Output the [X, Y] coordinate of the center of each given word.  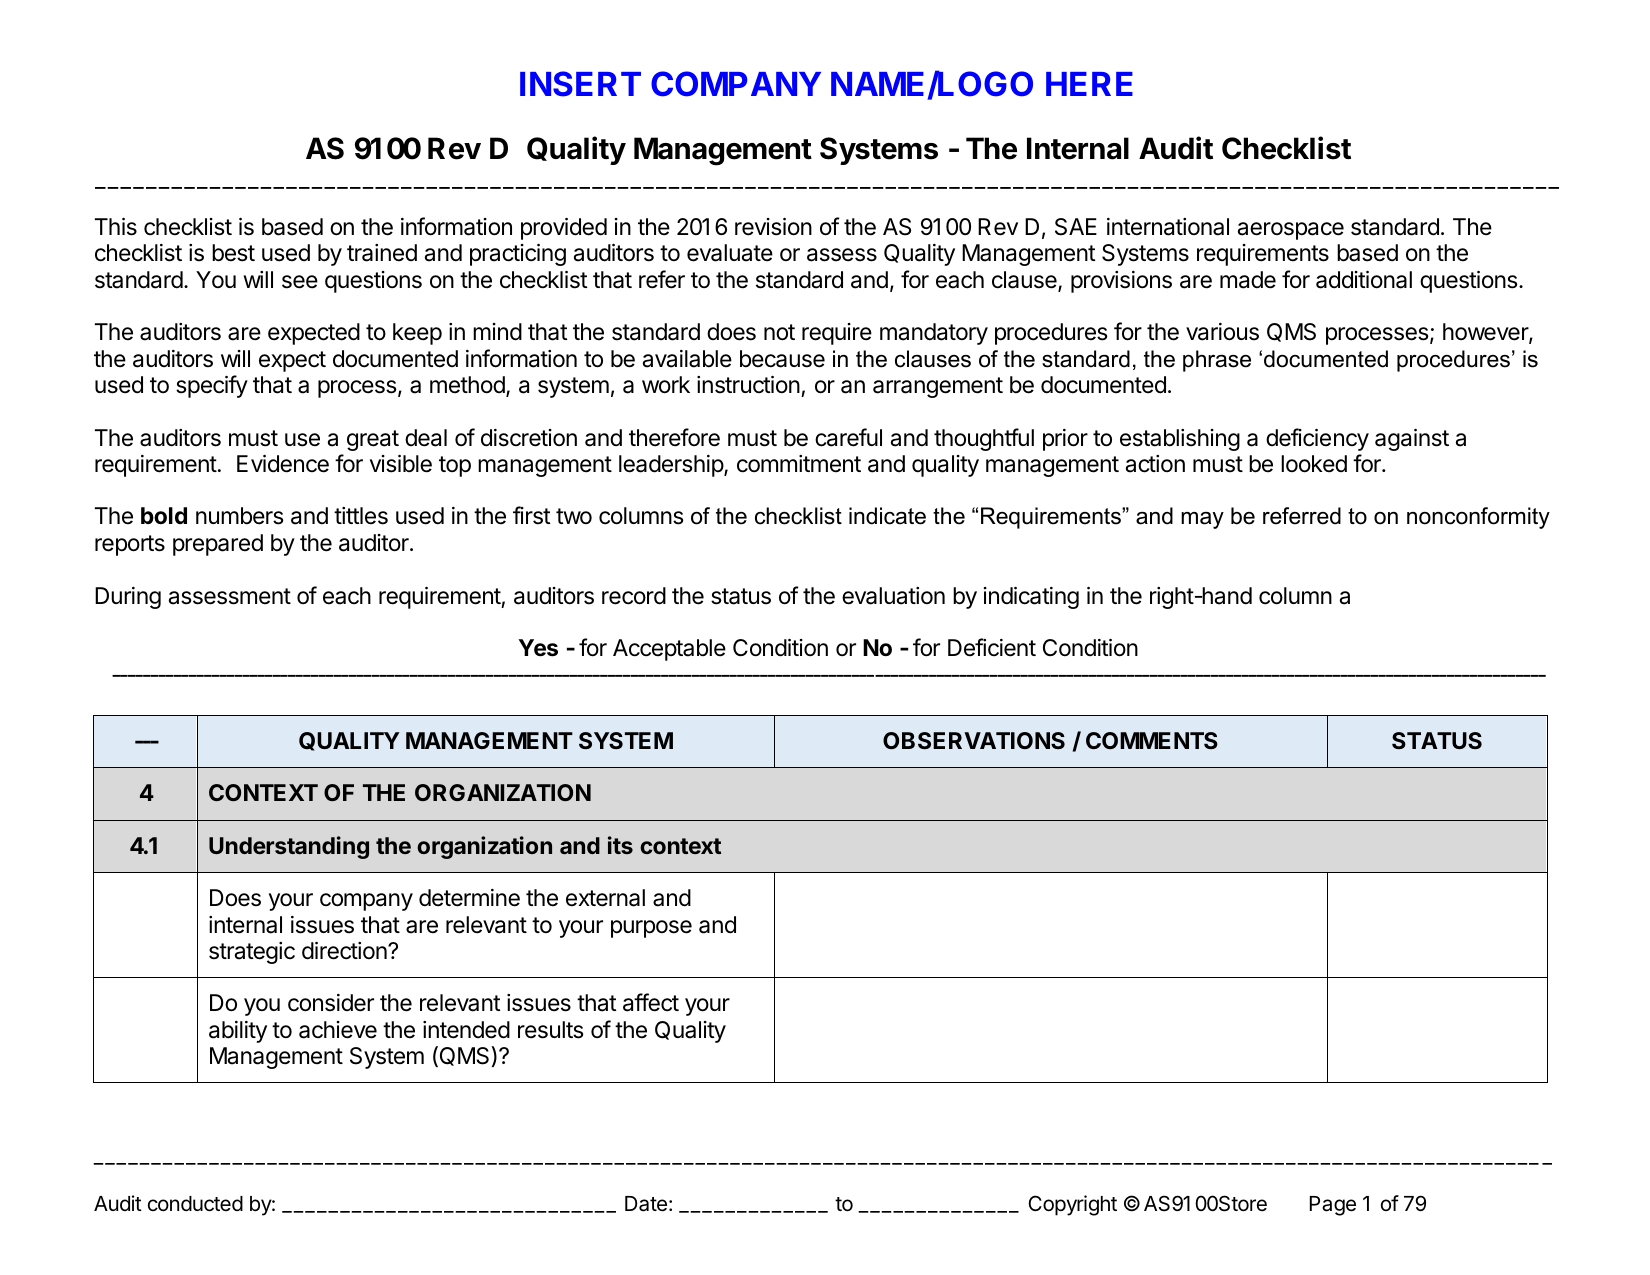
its [620, 845]
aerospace [1291, 231]
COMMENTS [1152, 740]
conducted [195, 1204]
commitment [799, 464]
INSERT [580, 84]
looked [1314, 464]
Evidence [283, 464]
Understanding [289, 847]
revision [773, 227]
